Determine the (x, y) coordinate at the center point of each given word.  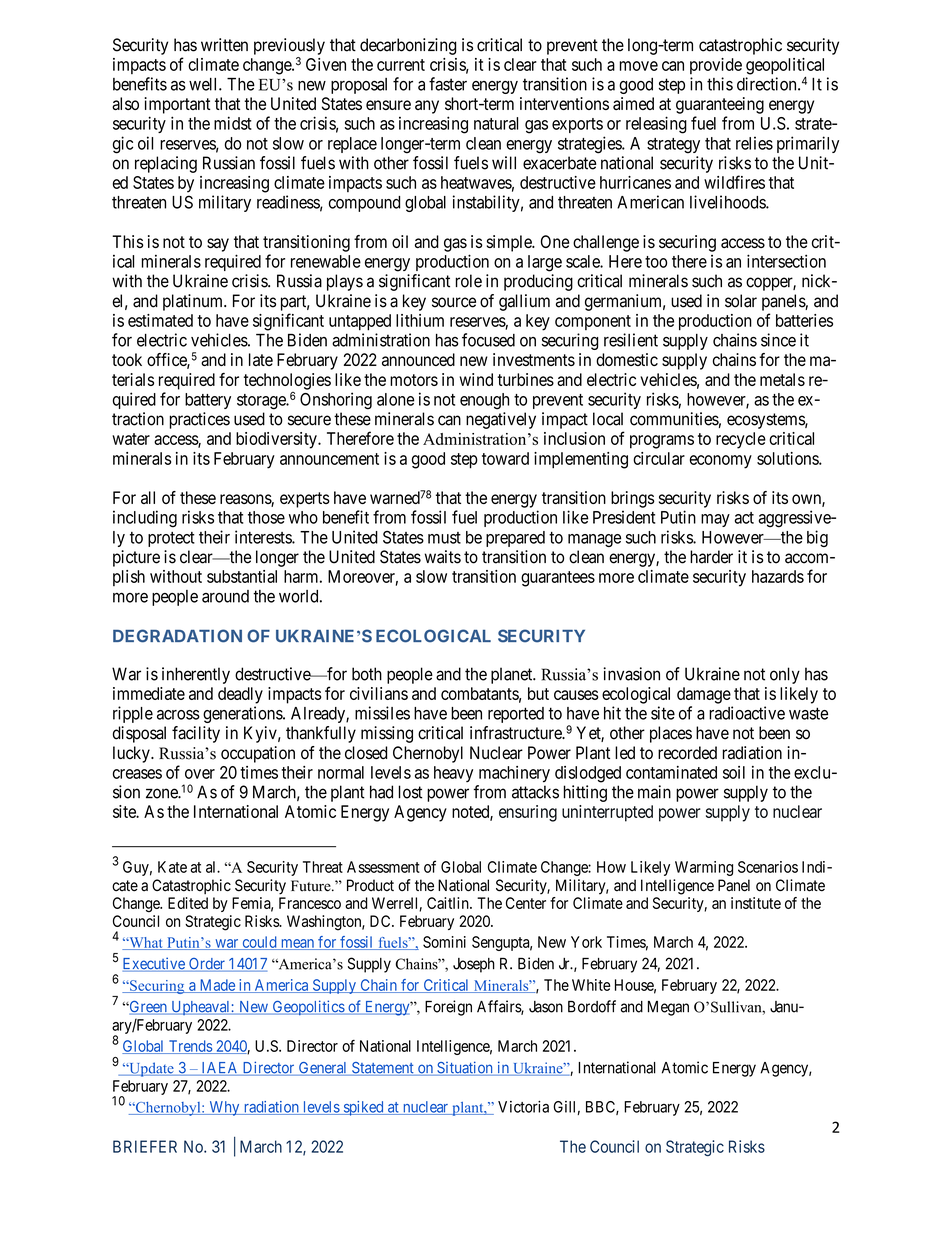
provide (716, 66)
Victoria (523, 1107)
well (204, 84)
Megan (668, 1008)
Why (224, 1108)
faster (448, 84)
